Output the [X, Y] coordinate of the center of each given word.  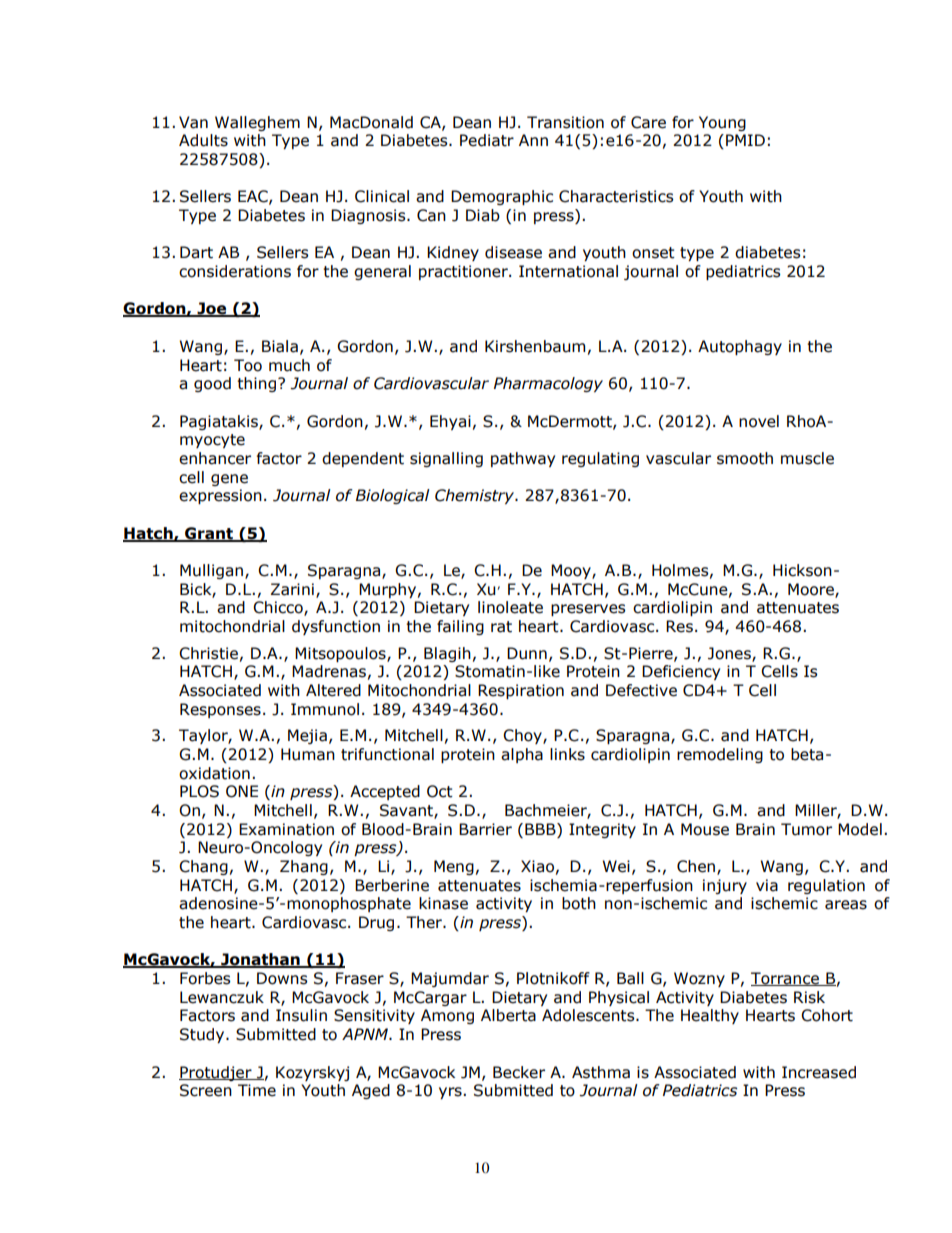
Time [257, 1090]
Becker [519, 1072]
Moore [812, 590]
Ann [533, 140]
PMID [745, 140]
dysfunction [336, 627]
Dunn [527, 653]
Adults [203, 140]
